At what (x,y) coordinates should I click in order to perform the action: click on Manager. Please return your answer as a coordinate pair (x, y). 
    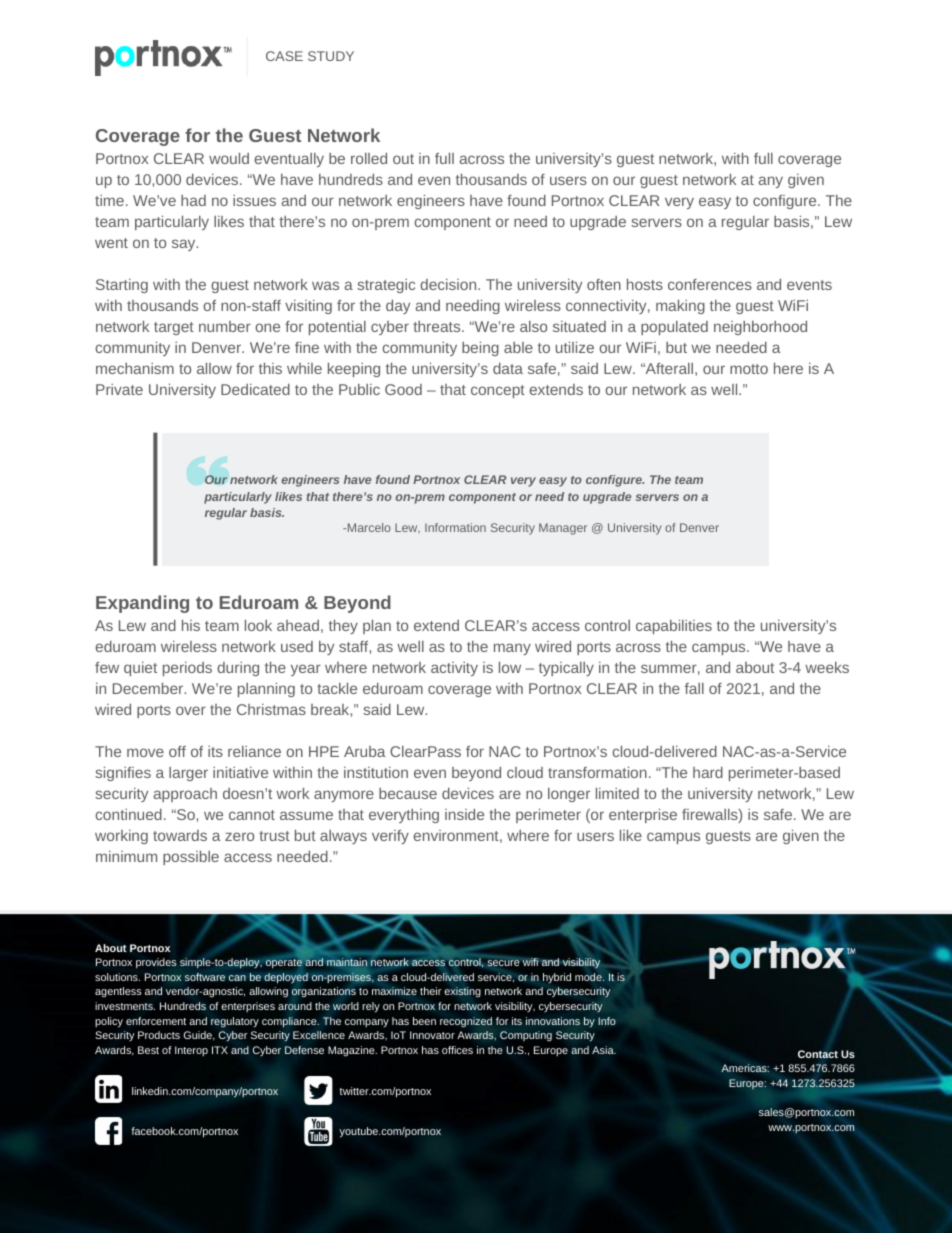
    Looking at the image, I should click on (563, 529).
